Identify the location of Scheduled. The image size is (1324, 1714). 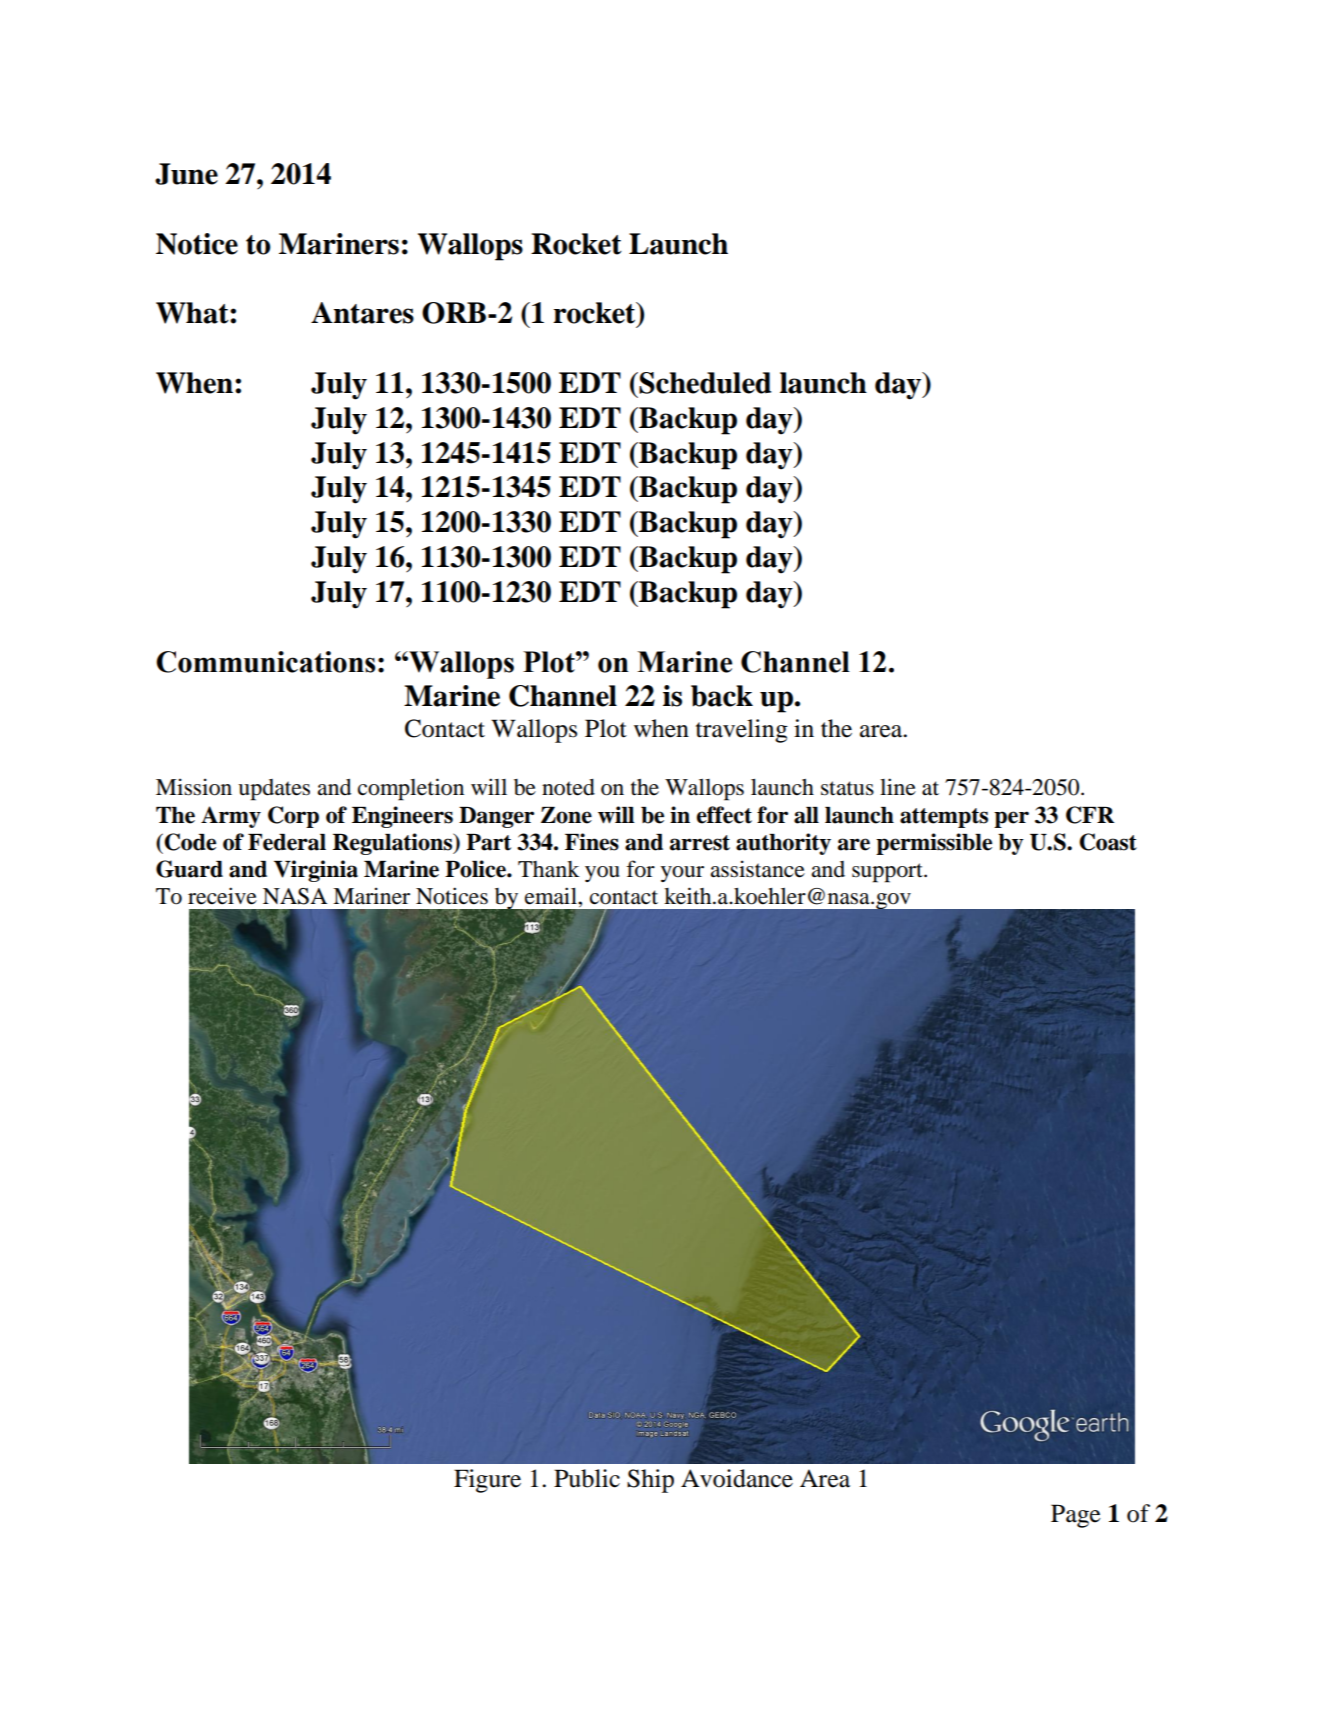
(705, 383).
